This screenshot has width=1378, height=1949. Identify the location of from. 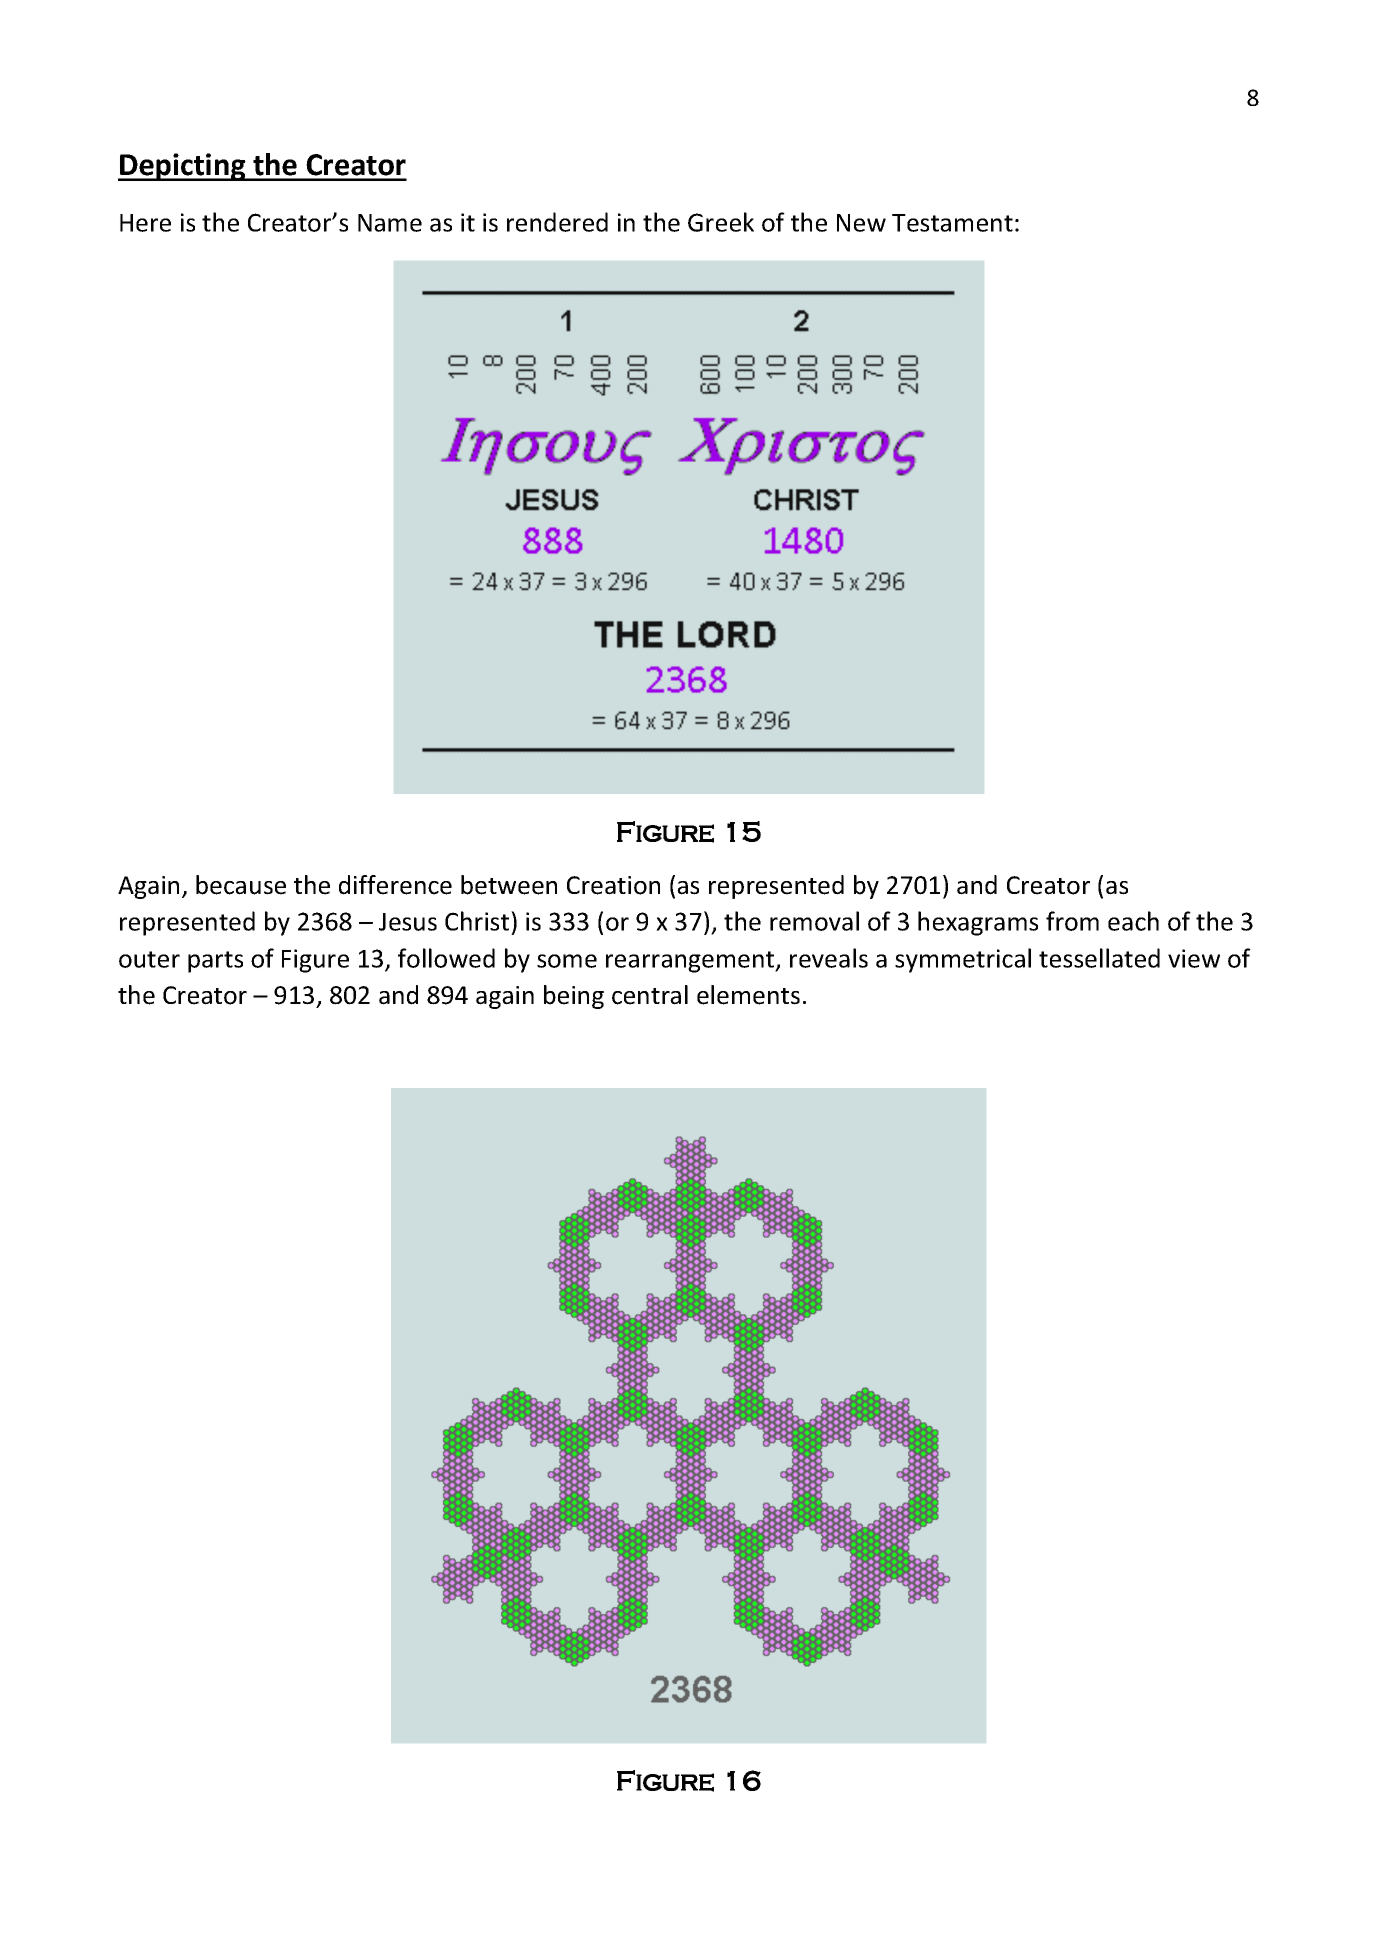
(1072, 921).
